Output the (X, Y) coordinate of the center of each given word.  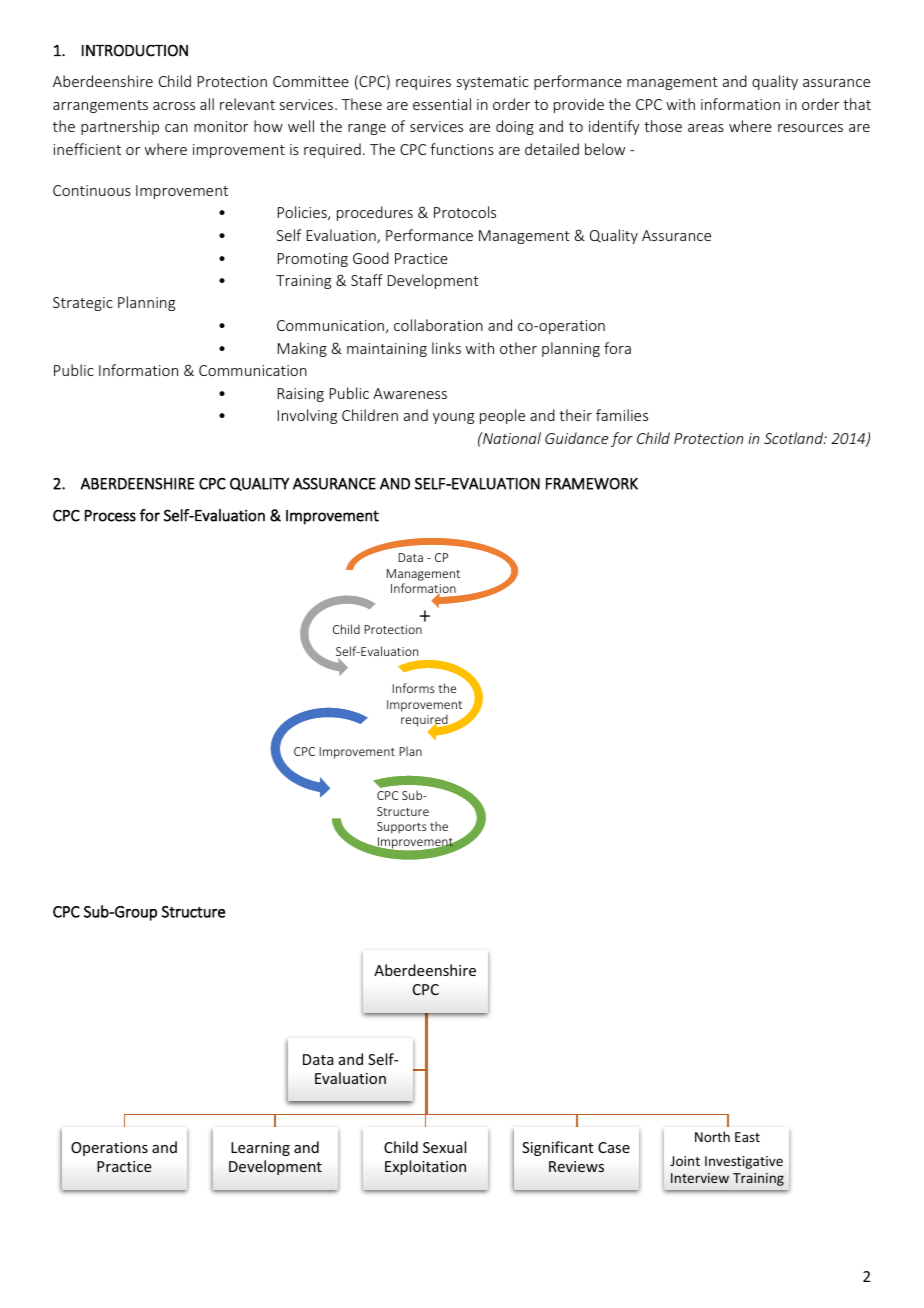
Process (110, 516)
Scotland (795, 438)
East (747, 1137)
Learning (260, 1149)
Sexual (444, 1147)
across (174, 106)
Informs (413, 688)
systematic (493, 83)
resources (810, 128)
